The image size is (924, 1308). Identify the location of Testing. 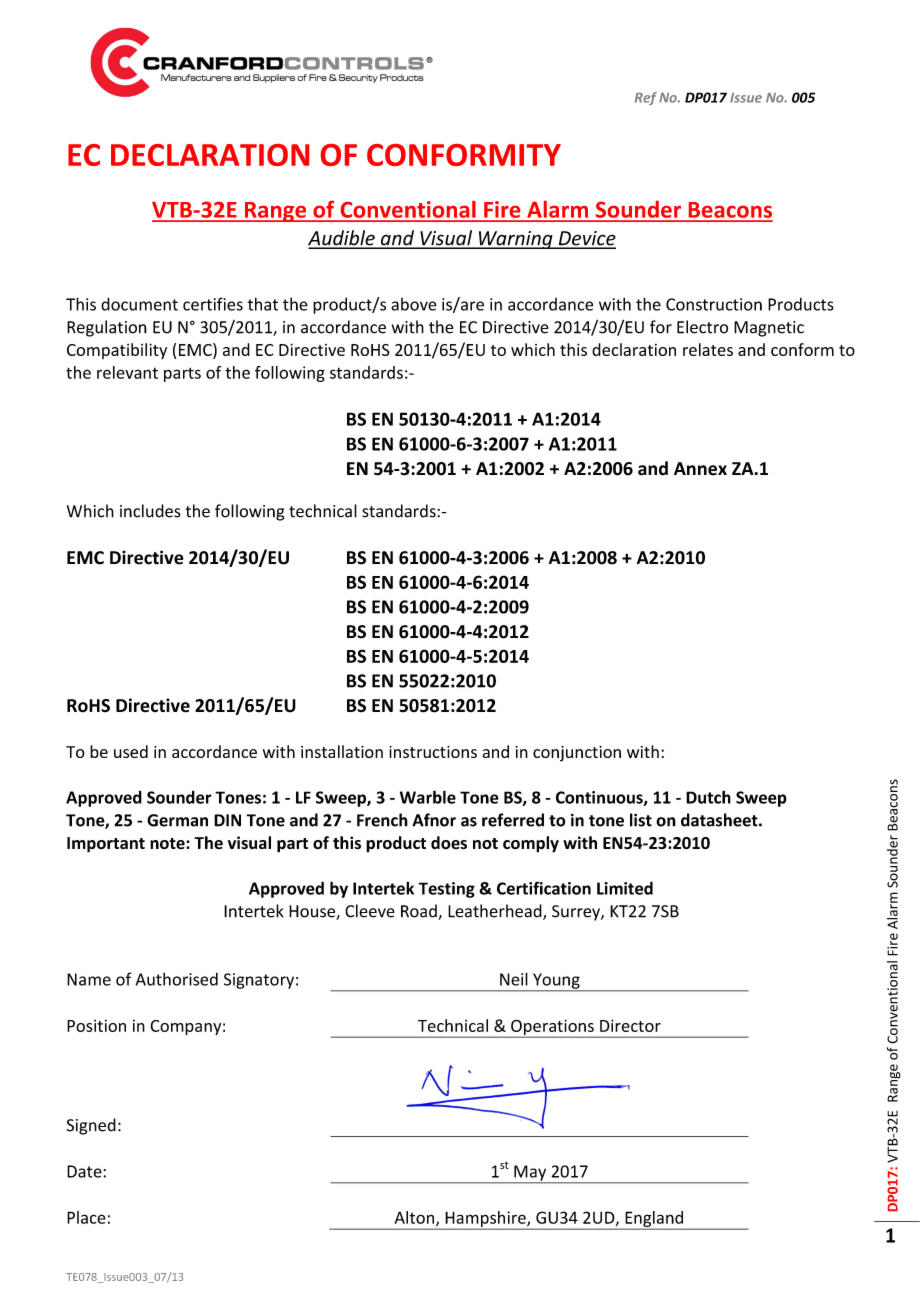
(447, 890).
